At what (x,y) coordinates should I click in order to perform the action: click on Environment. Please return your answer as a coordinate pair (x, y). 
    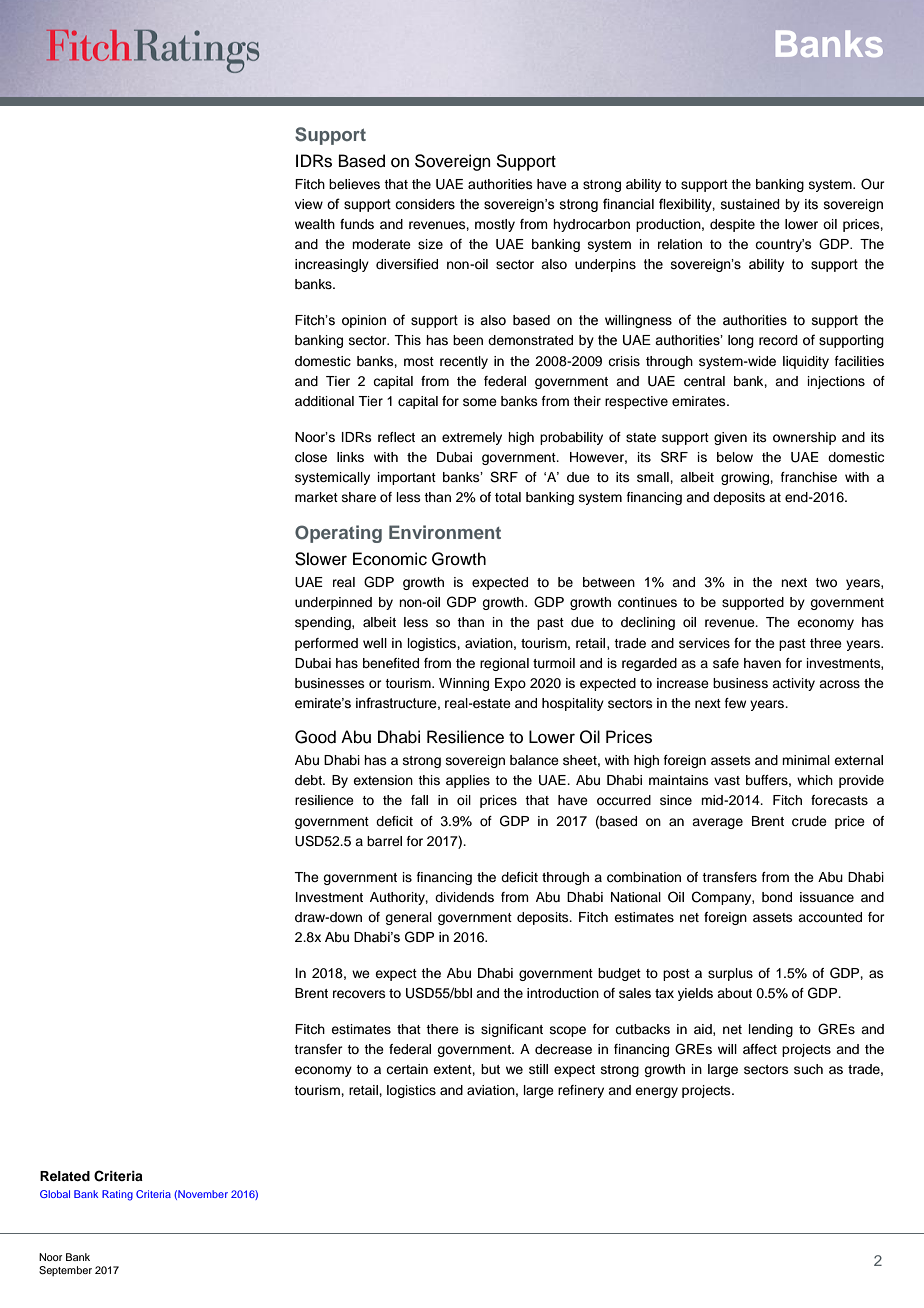
    Looking at the image, I should click on (445, 532).
